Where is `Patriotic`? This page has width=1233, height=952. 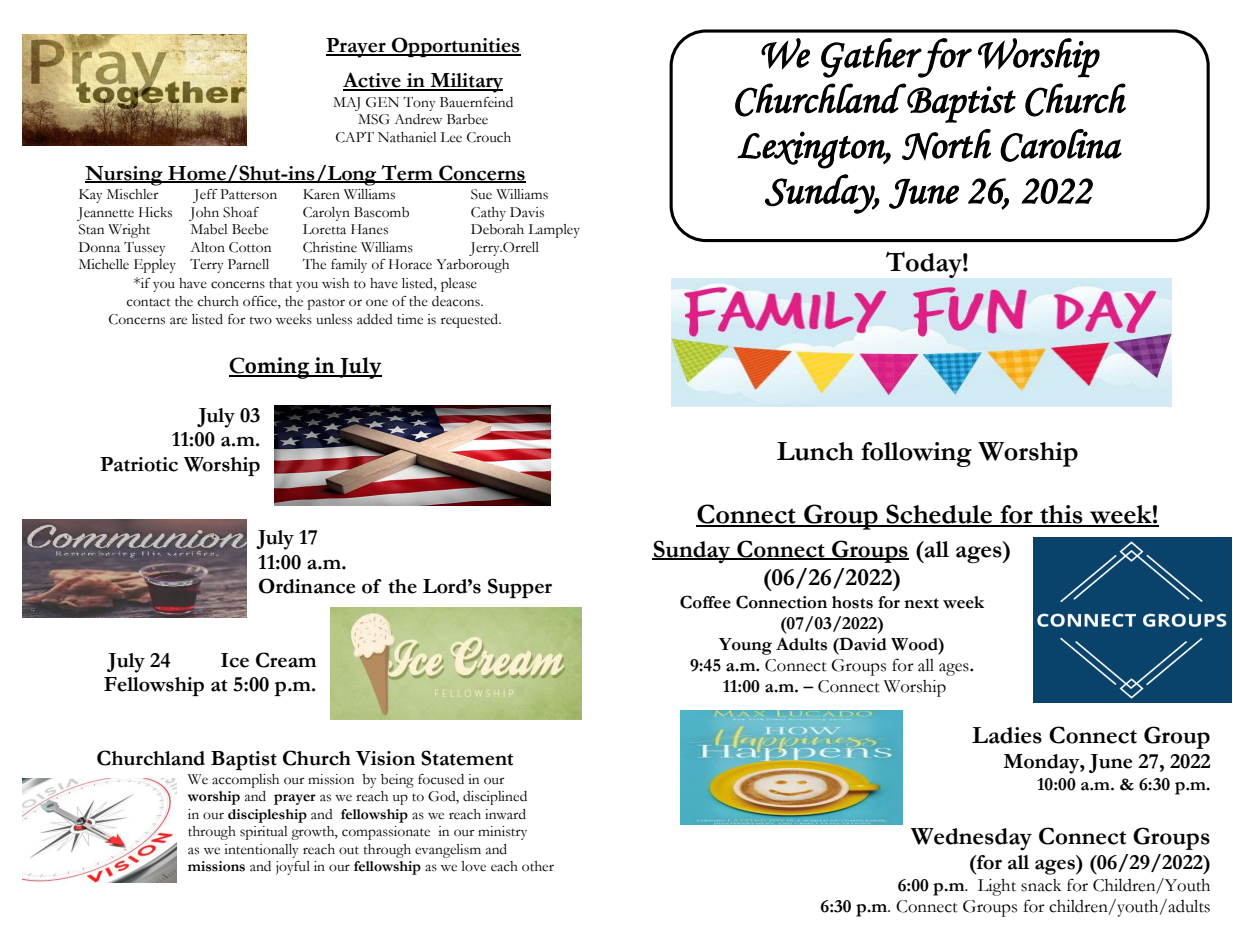
Patriotic is located at coordinates (139, 464).
